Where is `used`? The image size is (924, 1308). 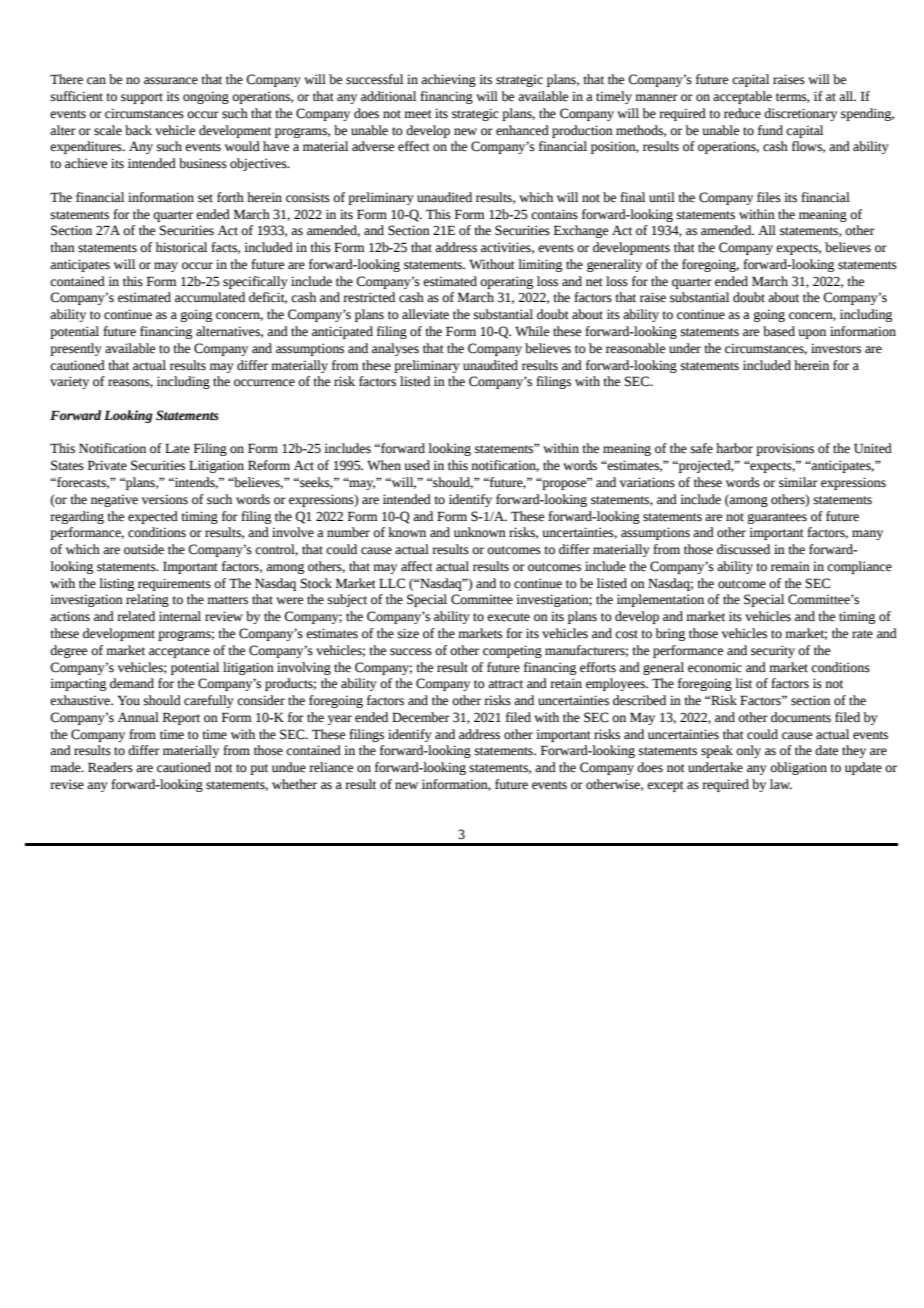 used is located at coordinates (417, 465).
